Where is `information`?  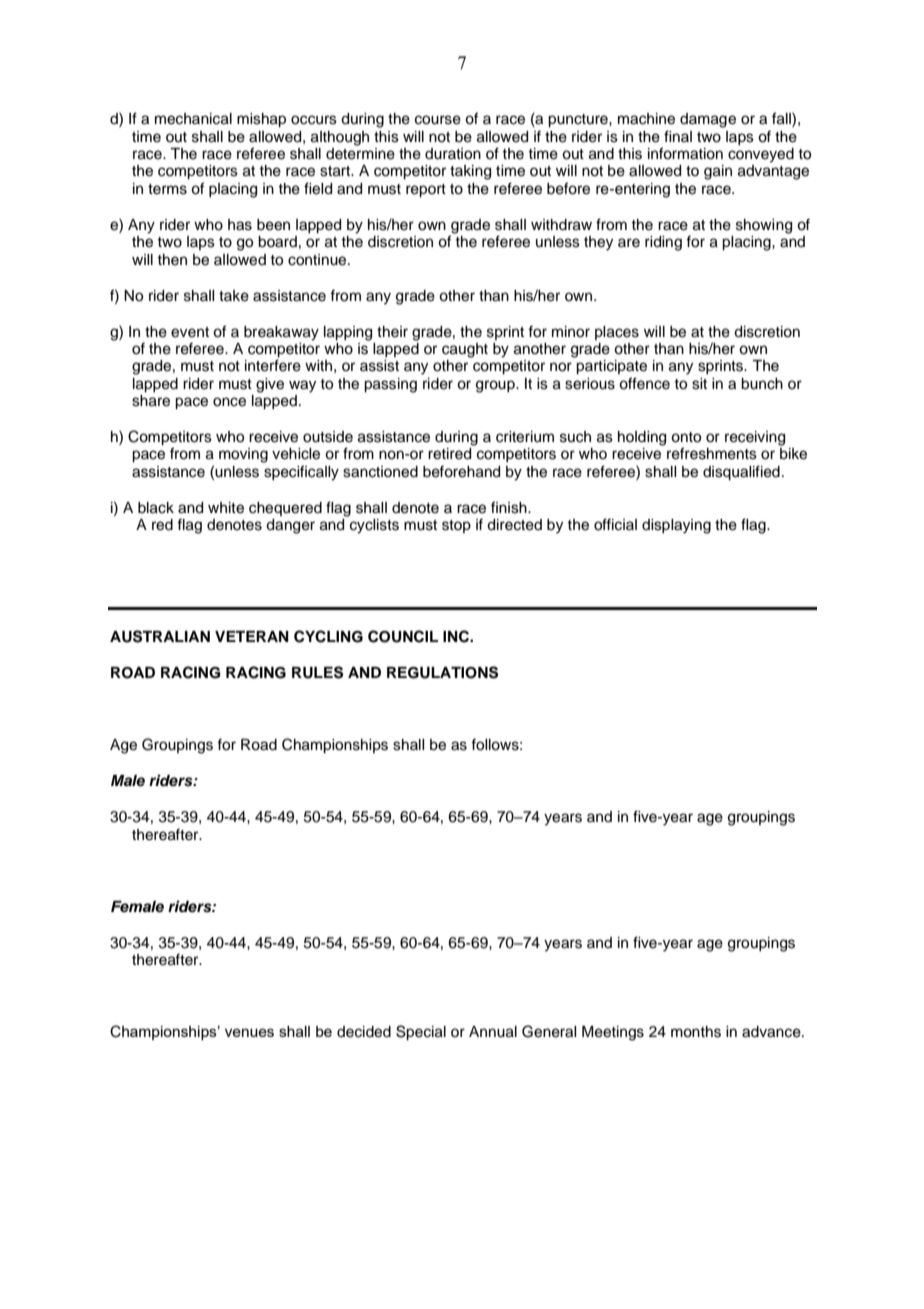 information is located at coordinates (685, 153).
